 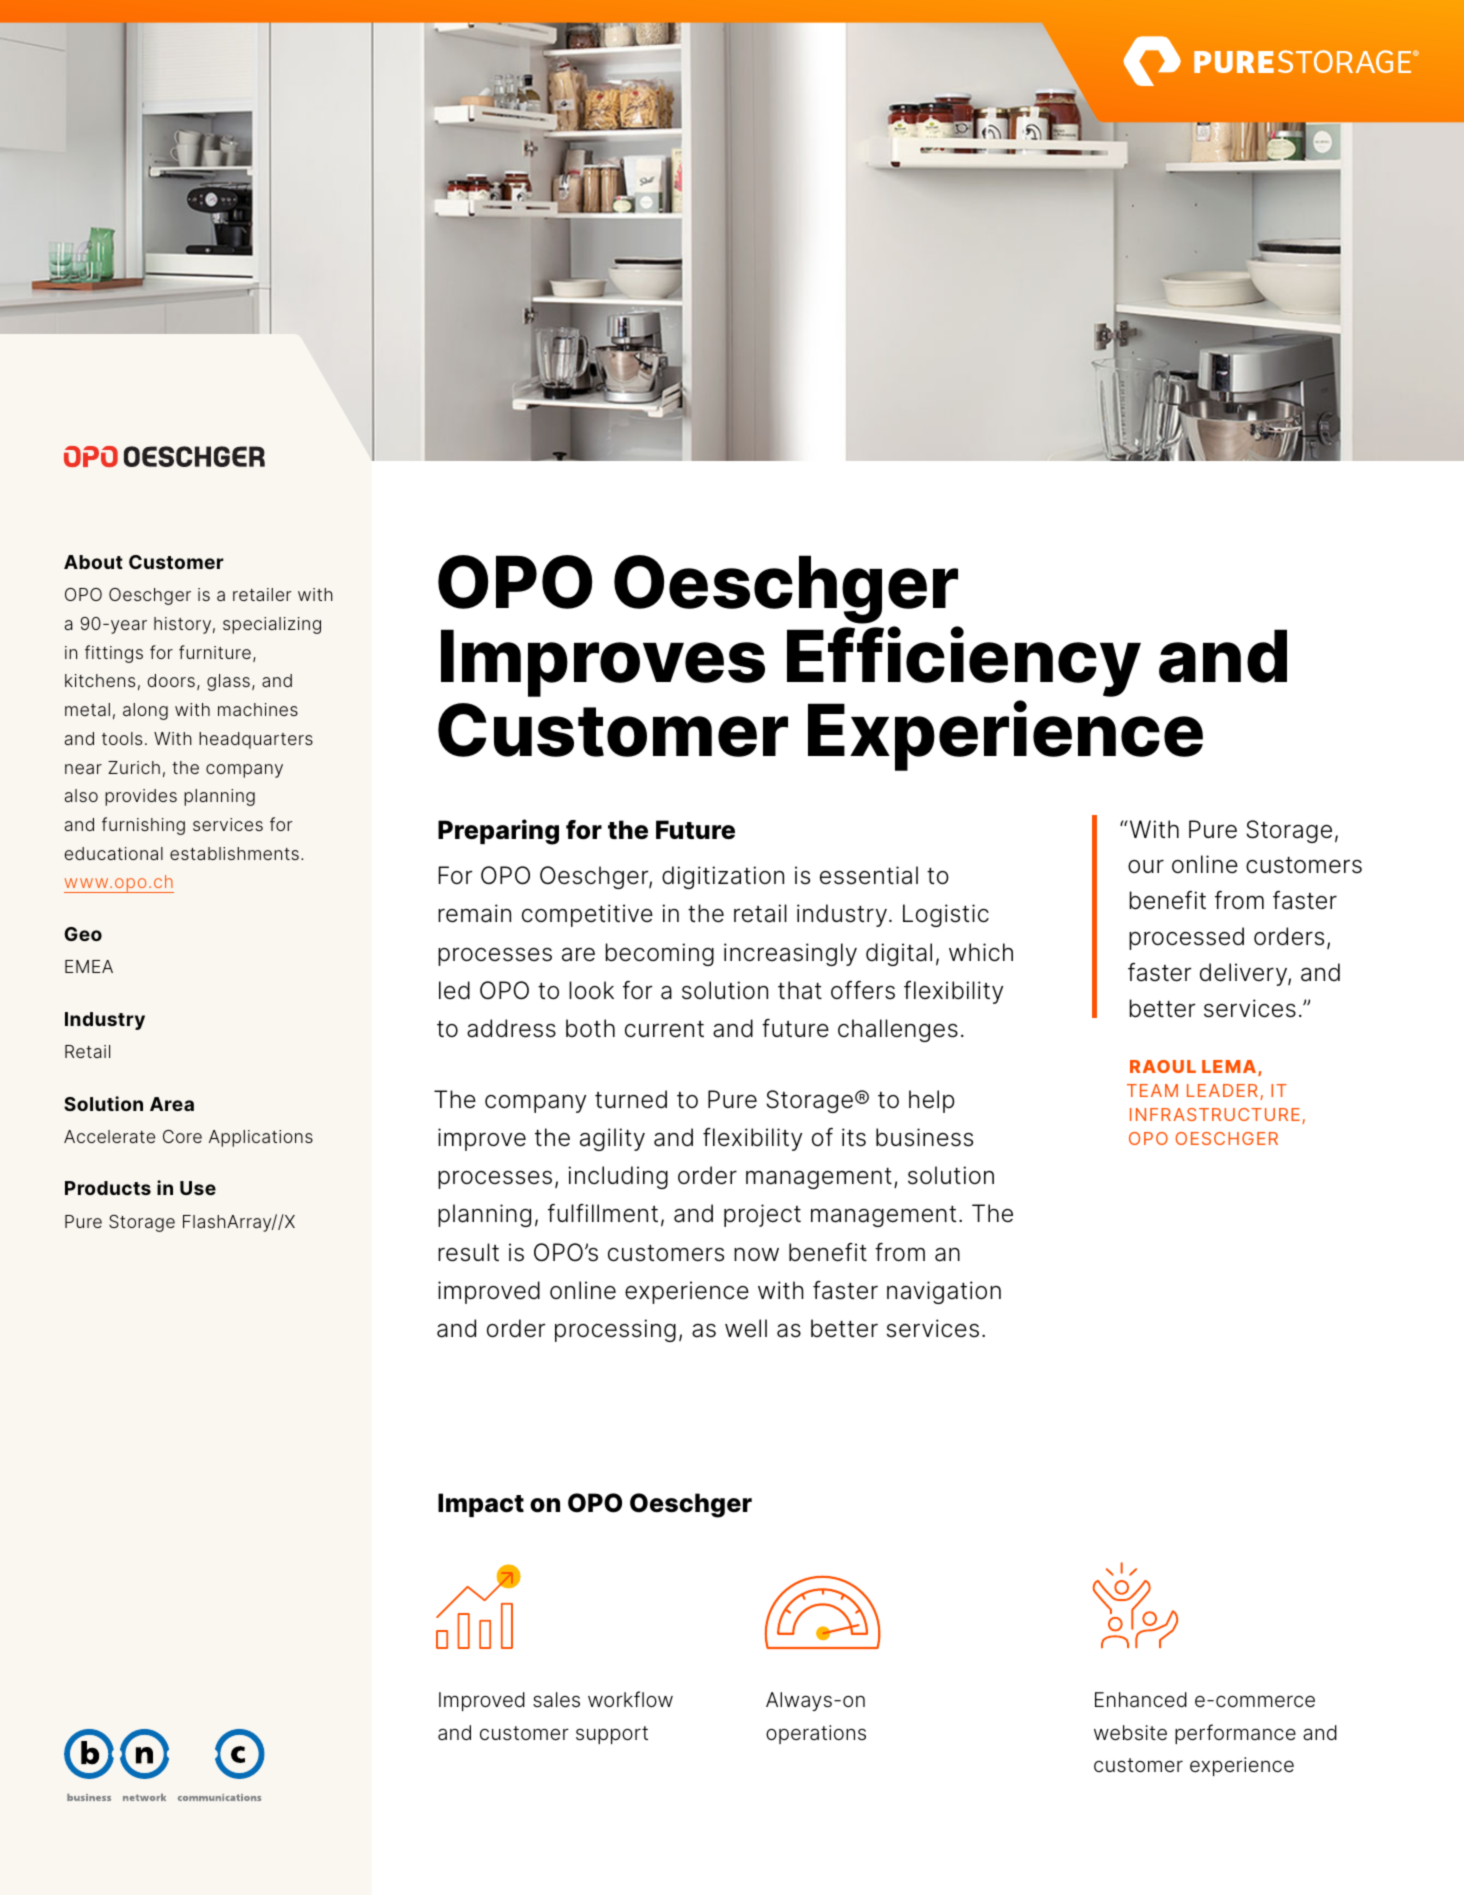 I want to click on processed, so click(x=1186, y=938).
